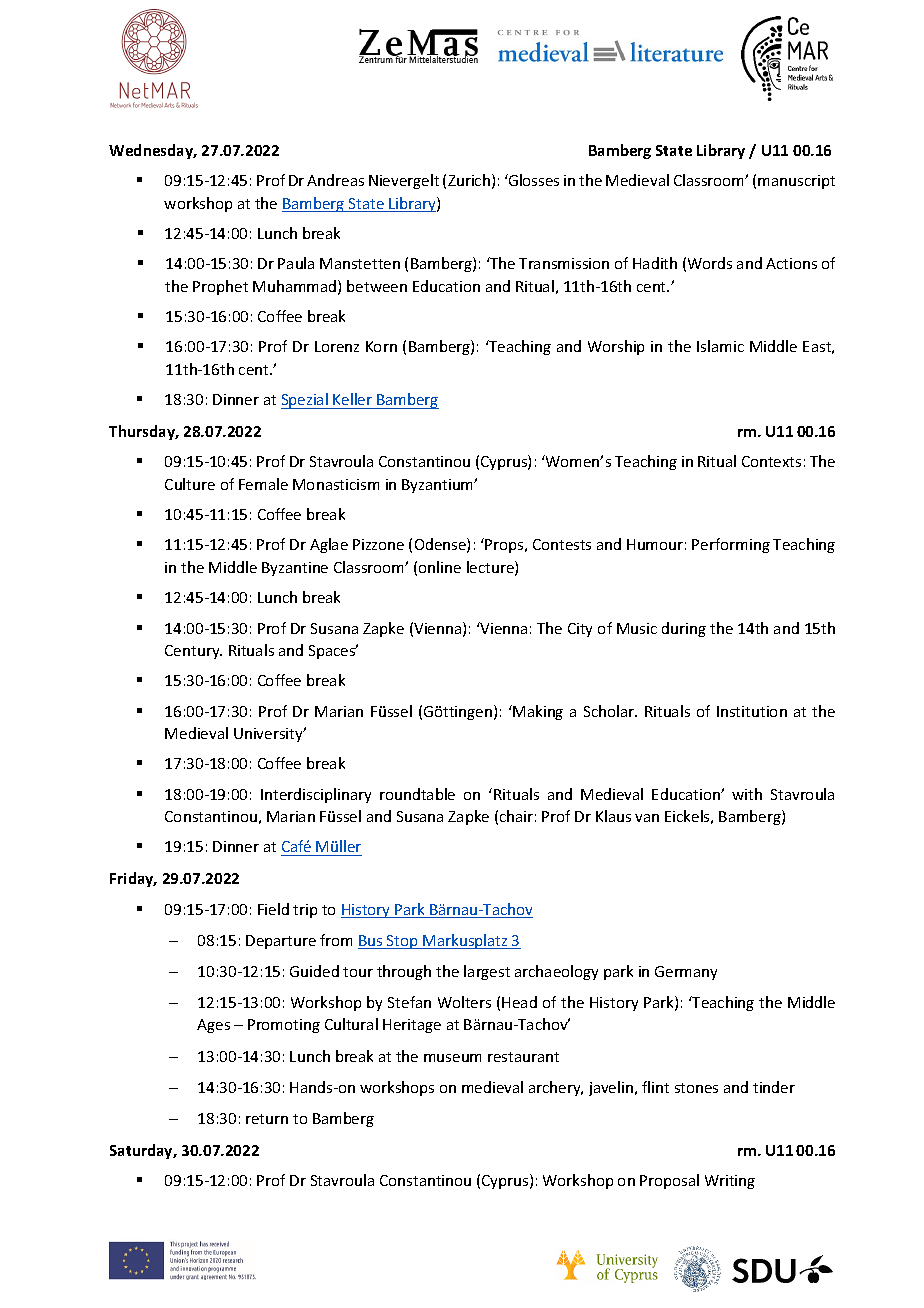 This screenshot has height=1308, width=924. Describe the element at coordinates (684, 629) in the screenshot. I see `during` at that location.
